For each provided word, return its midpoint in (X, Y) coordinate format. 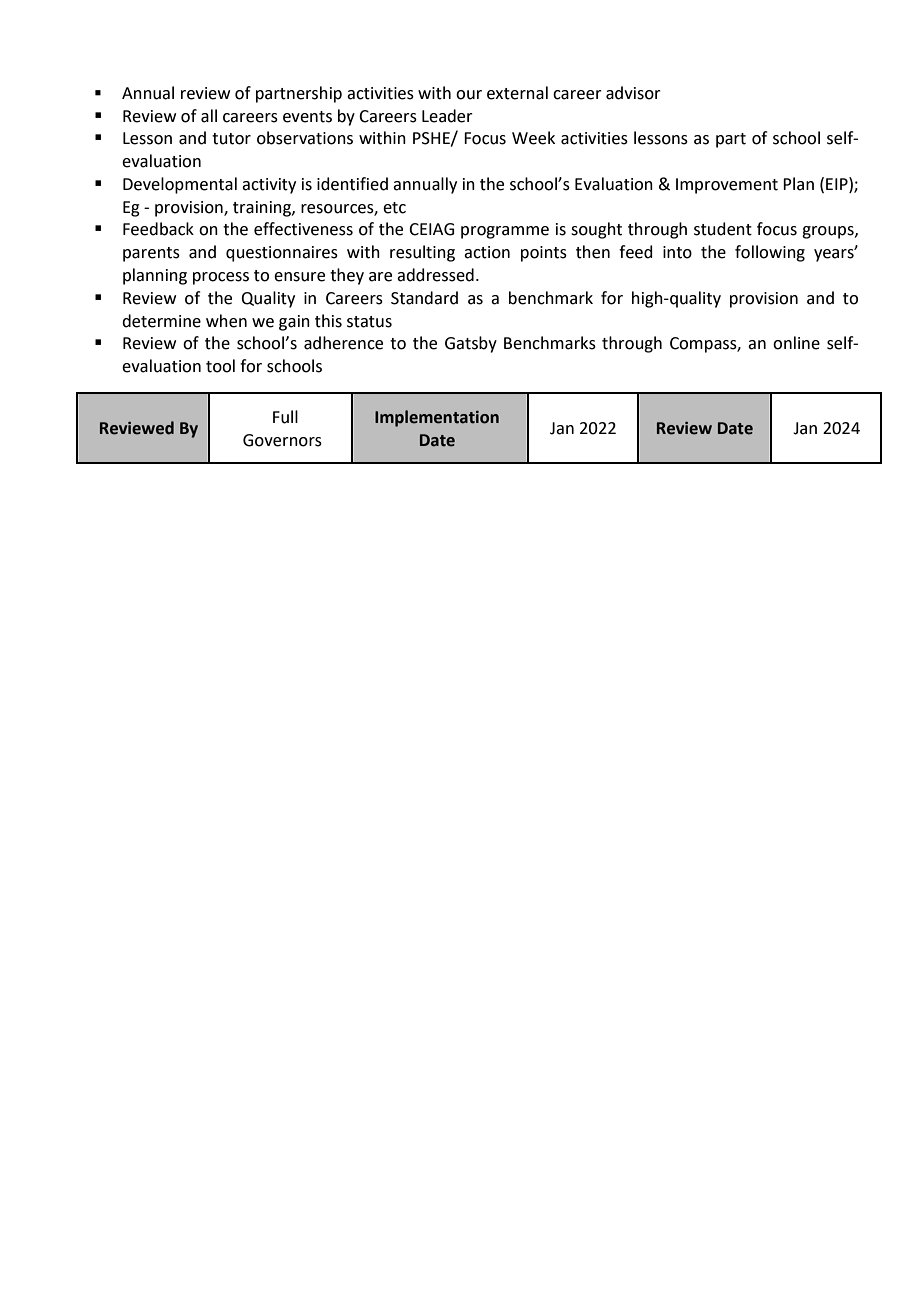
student (723, 229)
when (226, 321)
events (307, 117)
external (517, 93)
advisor (633, 93)
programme (505, 232)
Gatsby (471, 344)
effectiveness (303, 229)
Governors (282, 440)
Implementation (437, 418)
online (796, 343)
